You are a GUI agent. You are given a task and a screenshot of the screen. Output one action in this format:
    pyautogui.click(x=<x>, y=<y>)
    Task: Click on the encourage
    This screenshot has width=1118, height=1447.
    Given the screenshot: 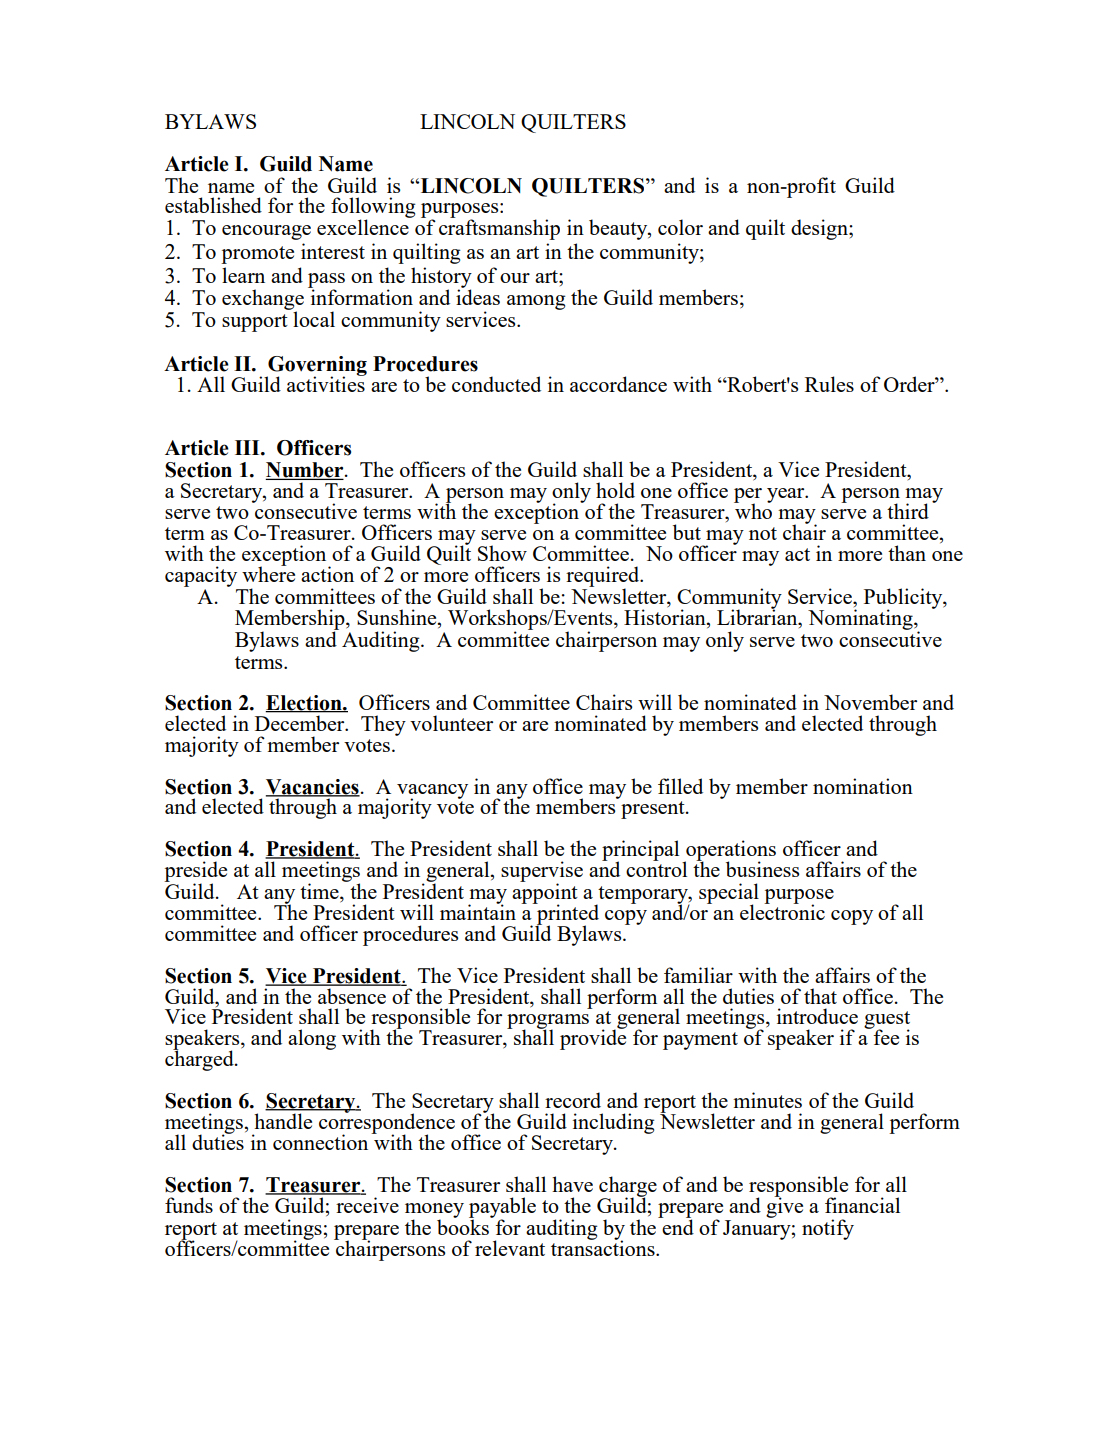 What is the action you would take?
    pyautogui.click(x=266, y=232)
